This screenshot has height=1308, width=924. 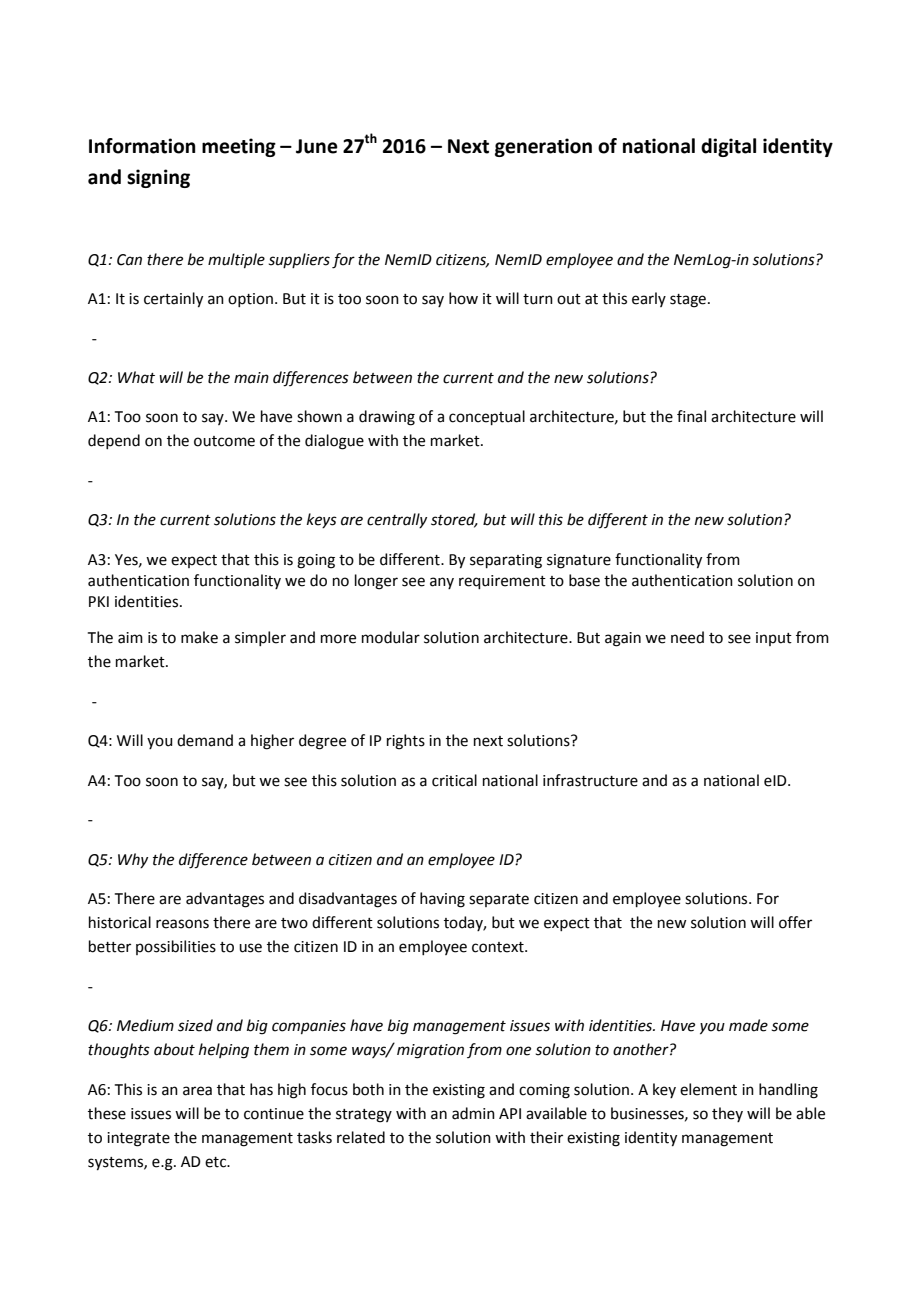 What do you see at coordinates (727, 1114) in the screenshot?
I see `they` at bounding box center [727, 1114].
